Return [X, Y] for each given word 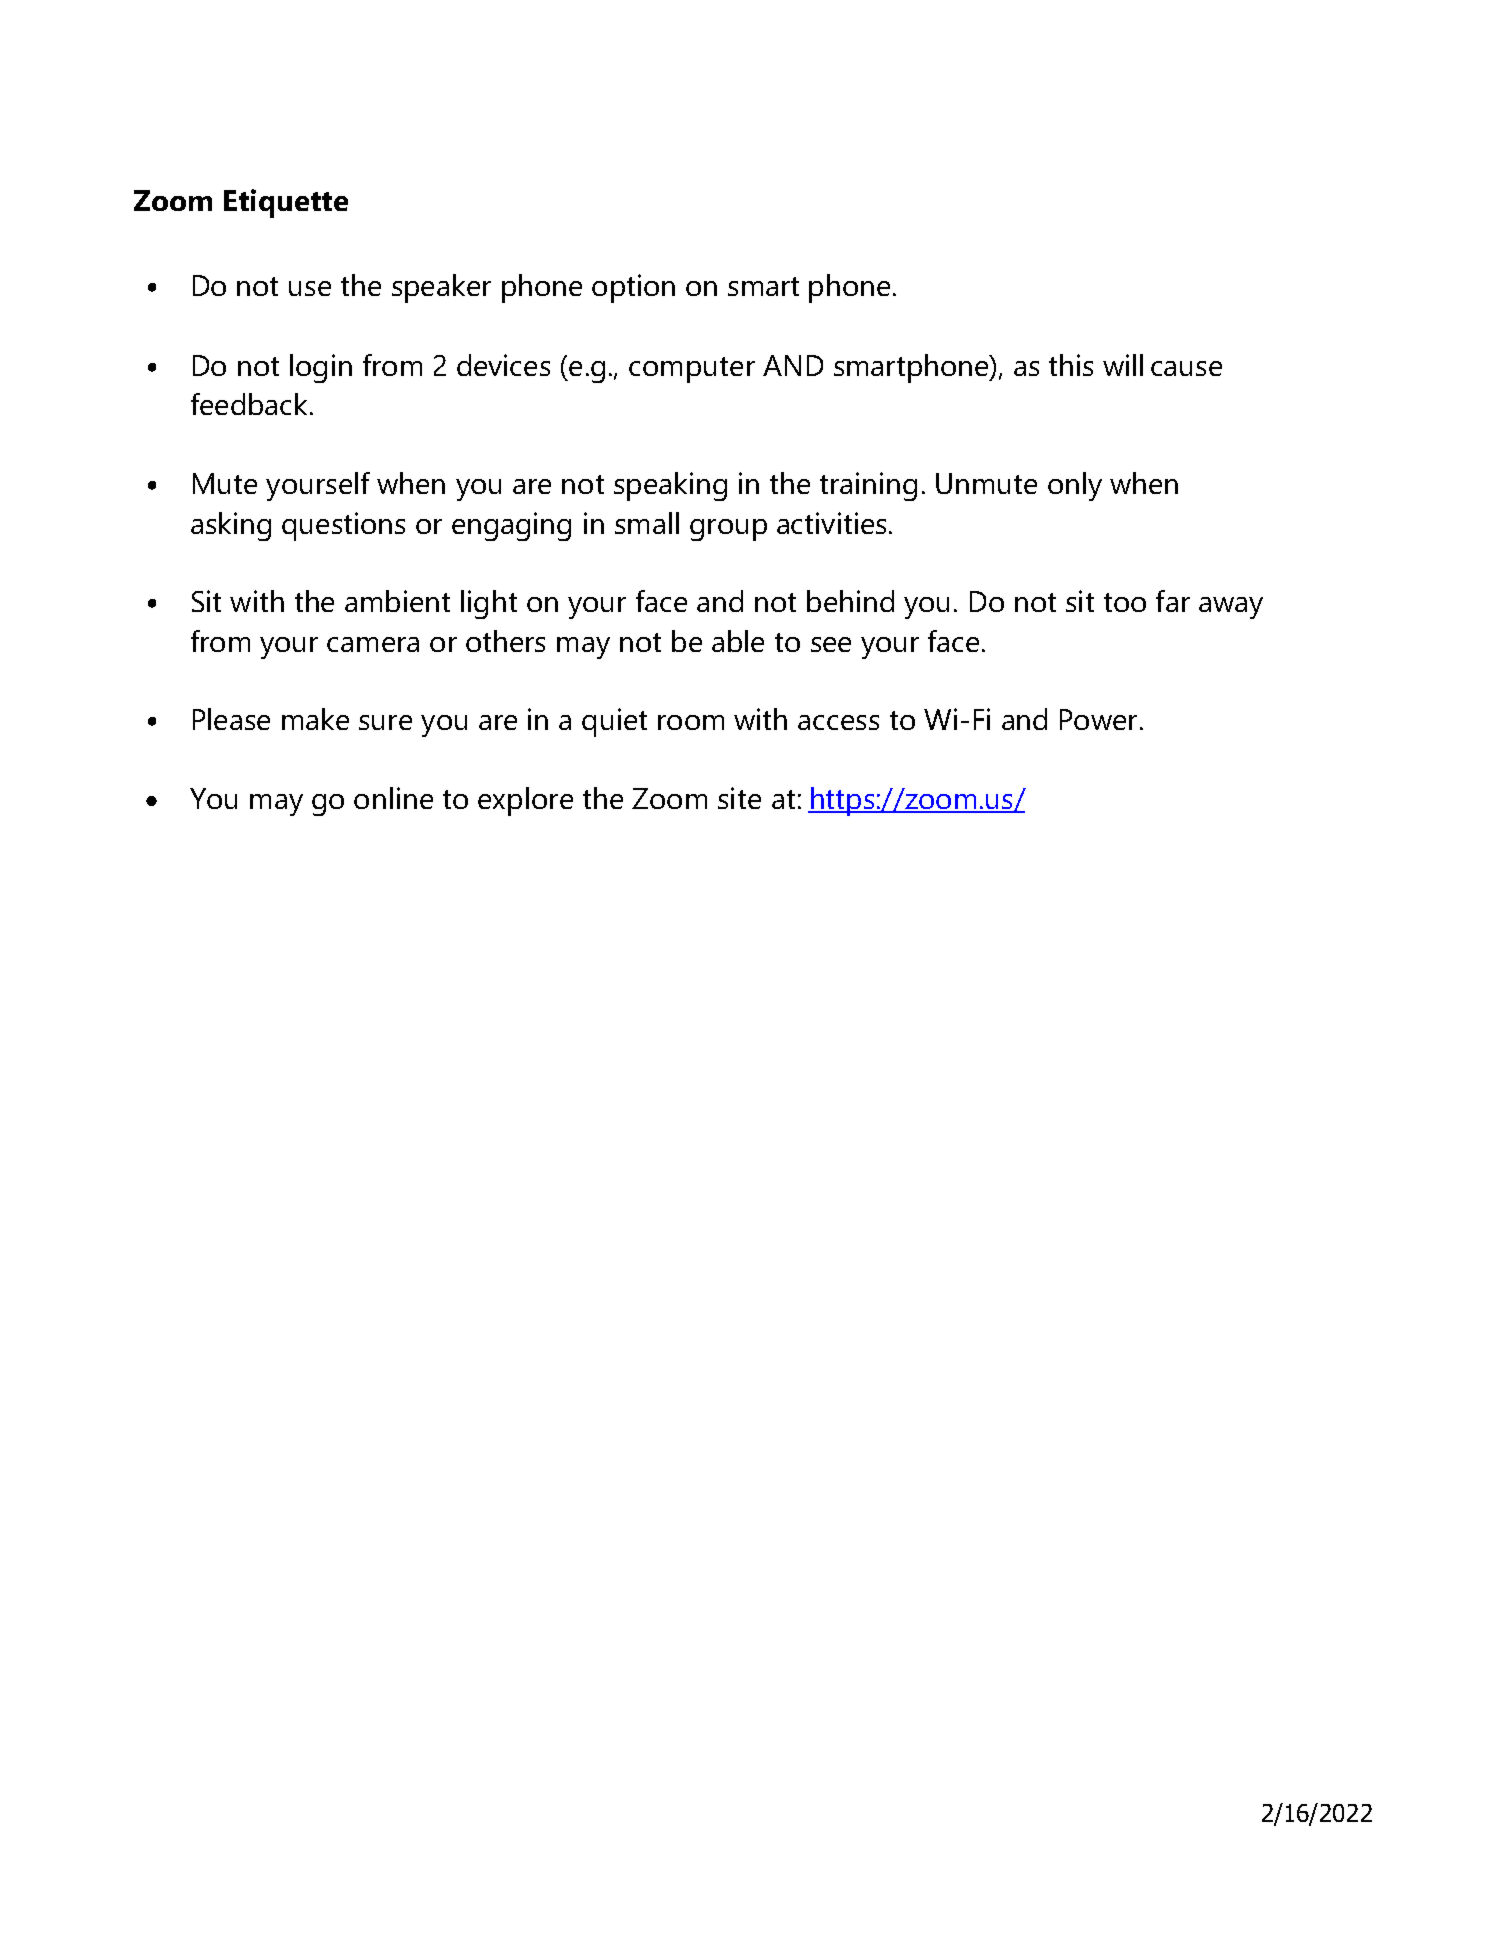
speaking [670, 486]
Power [1098, 719]
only [1075, 486]
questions [343, 526]
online [393, 798]
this [1071, 365]
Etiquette [286, 203]
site [739, 798]
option [633, 288]
